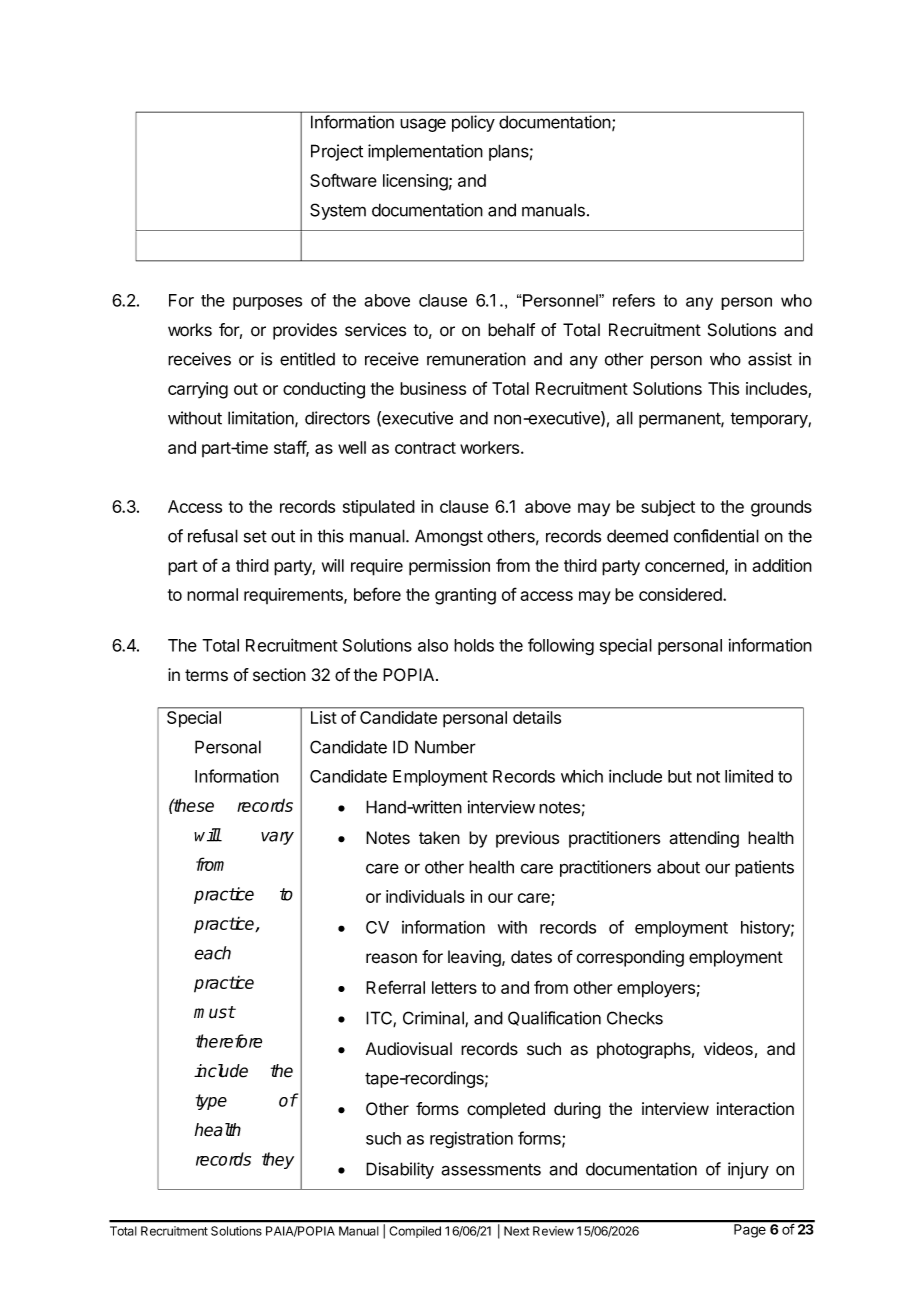 The image size is (924, 1307). Describe the element at coordinates (681, 594) in the page. I see `considered` at that location.
